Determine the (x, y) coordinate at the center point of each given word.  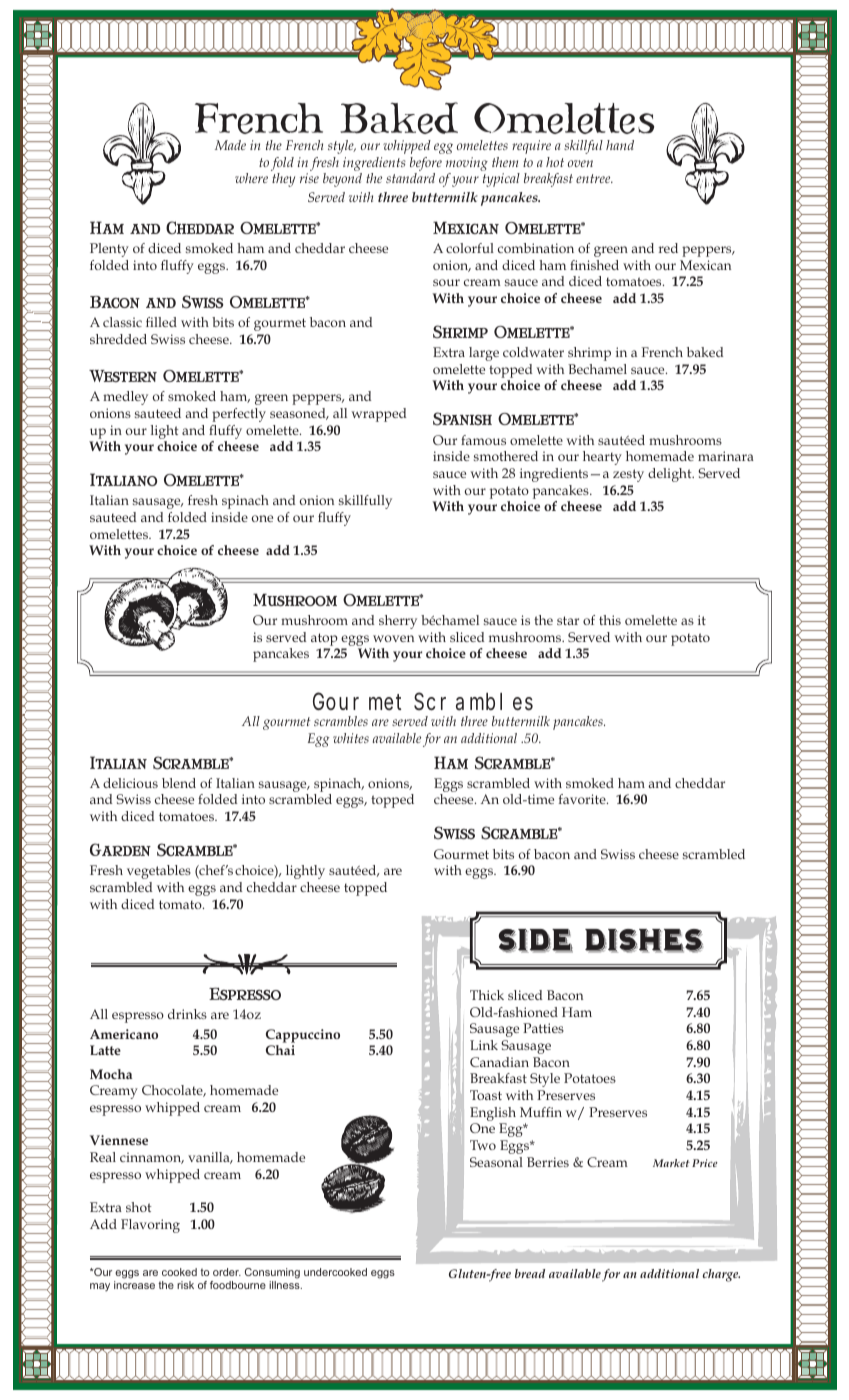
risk (185, 1285)
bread (530, 1273)
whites (351, 738)
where (251, 178)
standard (410, 178)
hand (620, 145)
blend (179, 783)
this (610, 620)
